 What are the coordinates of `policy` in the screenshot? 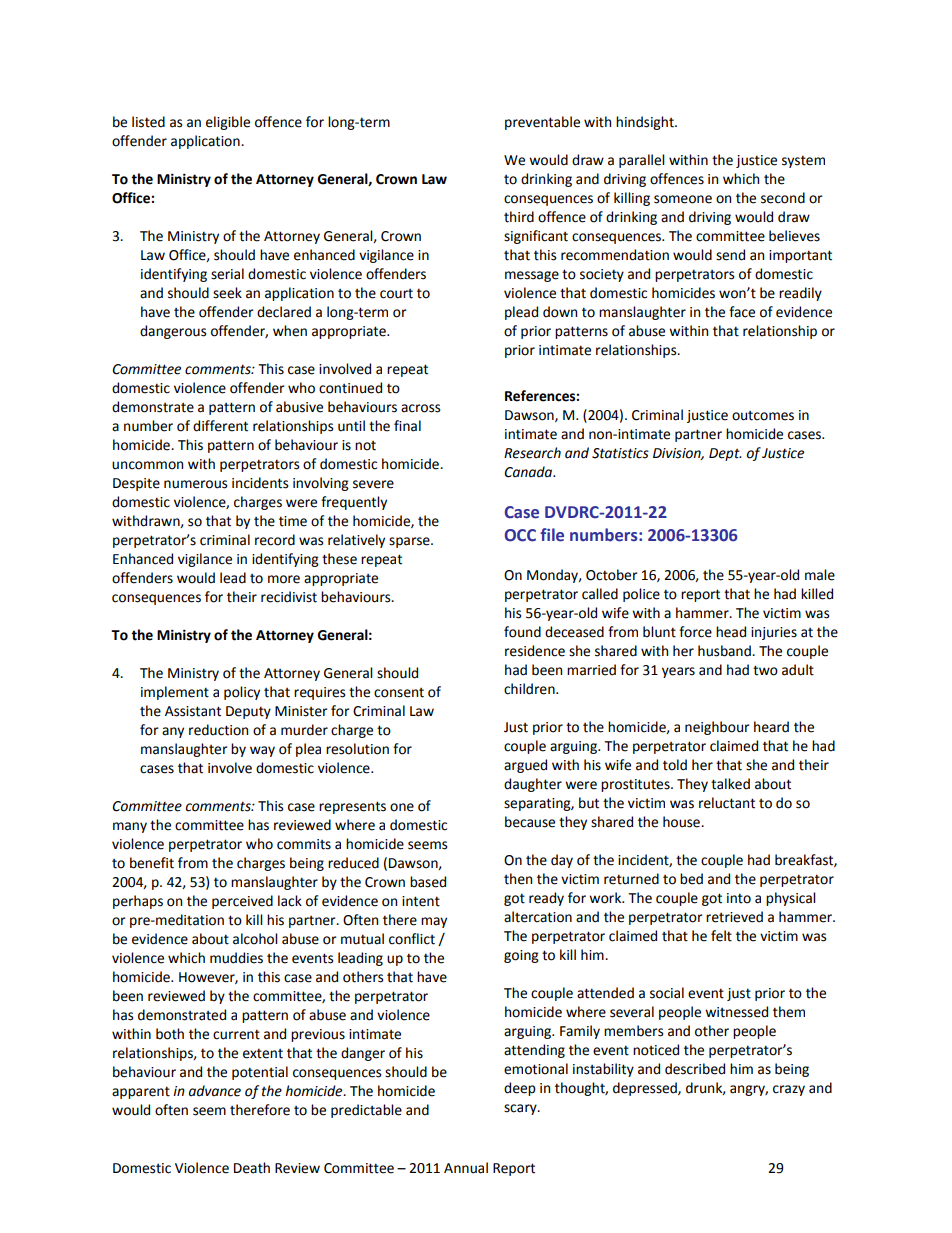 It's located at (242, 693).
